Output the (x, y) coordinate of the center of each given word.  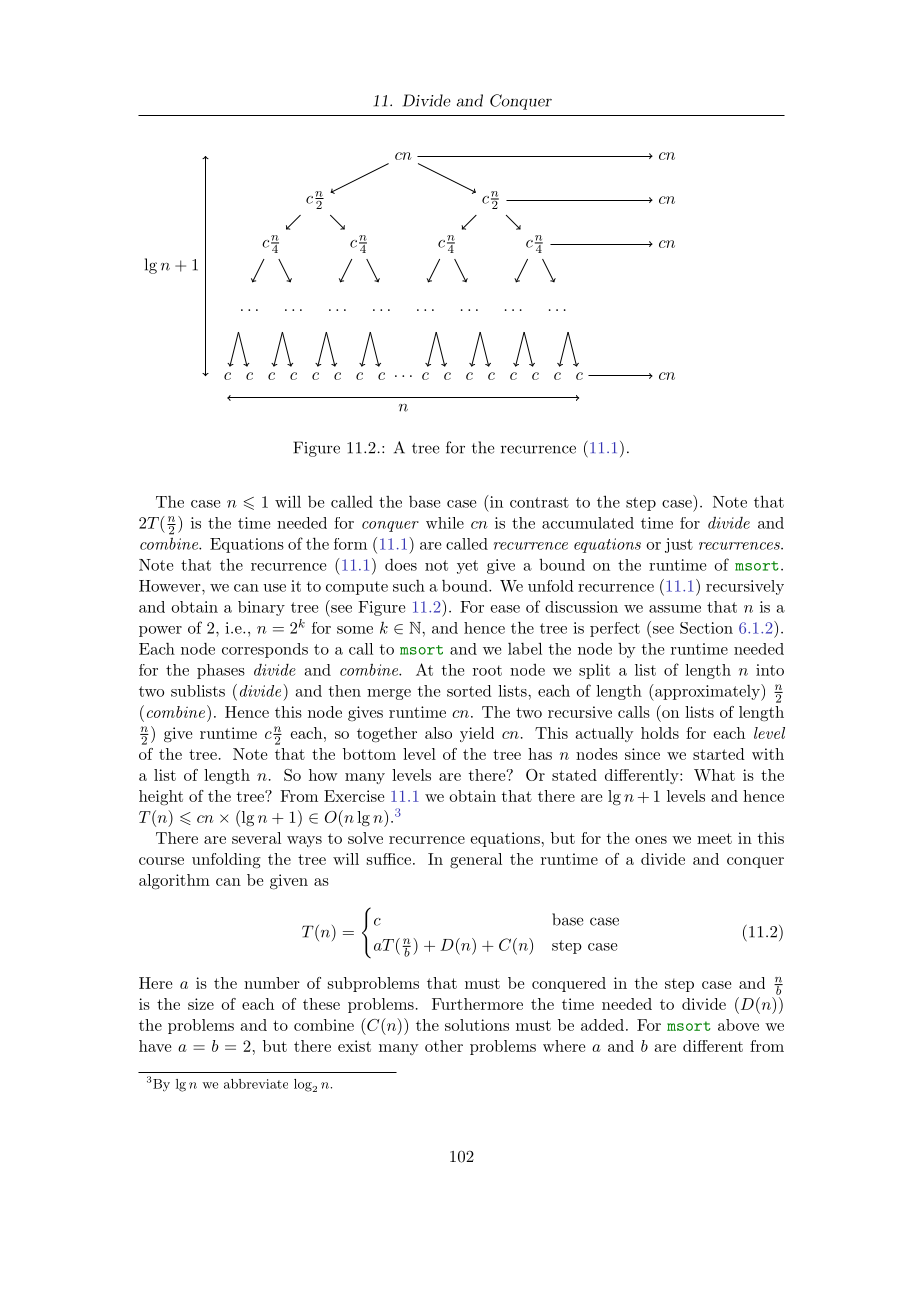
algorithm (174, 882)
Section (706, 628)
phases (221, 671)
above (738, 1025)
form (350, 544)
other (444, 1046)
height (161, 798)
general (476, 861)
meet (714, 838)
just (679, 545)
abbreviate (256, 1084)
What (714, 775)
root (487, 670)
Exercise (354, 796)
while (445, 523)
